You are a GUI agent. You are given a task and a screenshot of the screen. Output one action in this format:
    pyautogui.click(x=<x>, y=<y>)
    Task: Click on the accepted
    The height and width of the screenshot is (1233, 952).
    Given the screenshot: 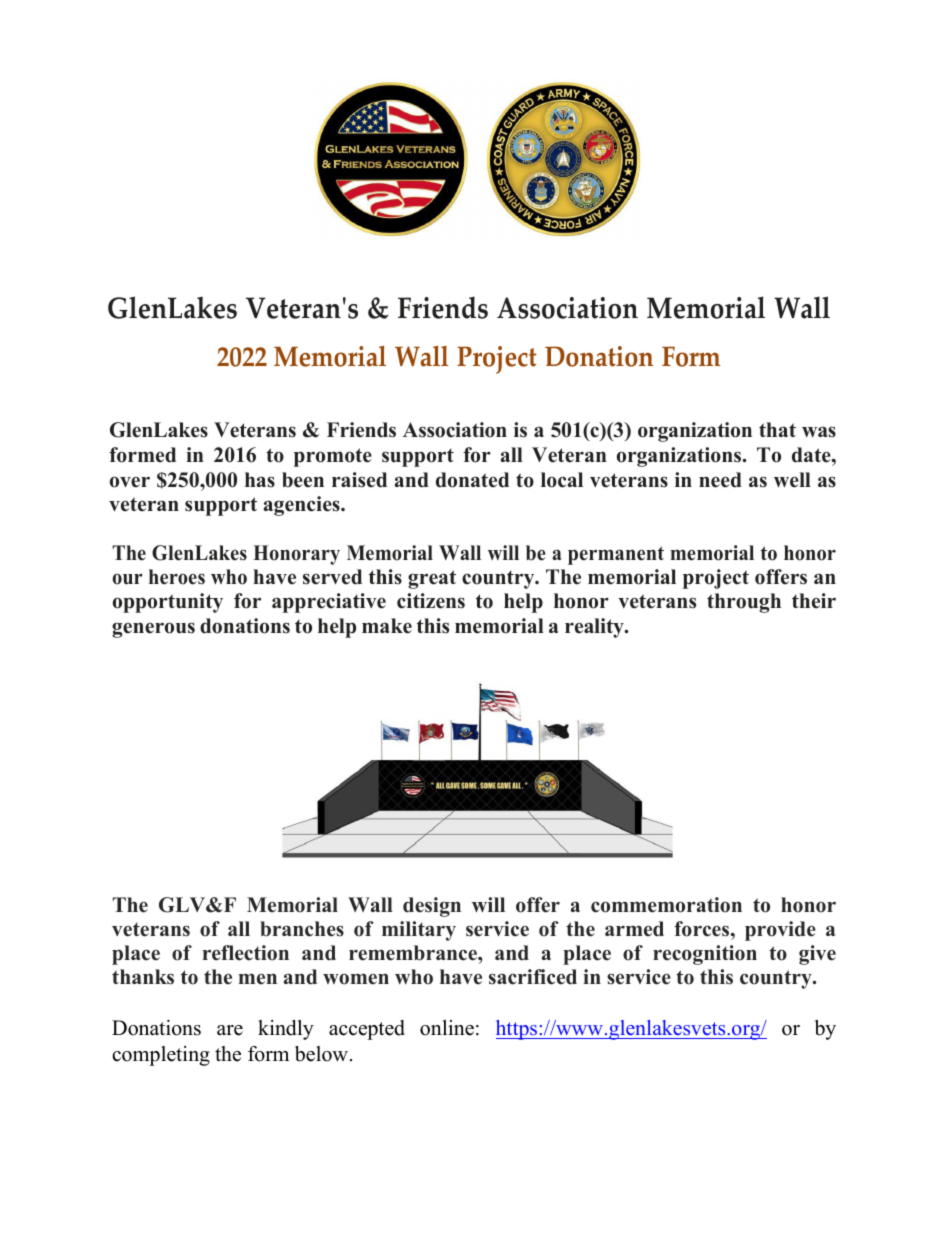 What is the action you would take?
    pyautogui.click(x=367, y=1030)
